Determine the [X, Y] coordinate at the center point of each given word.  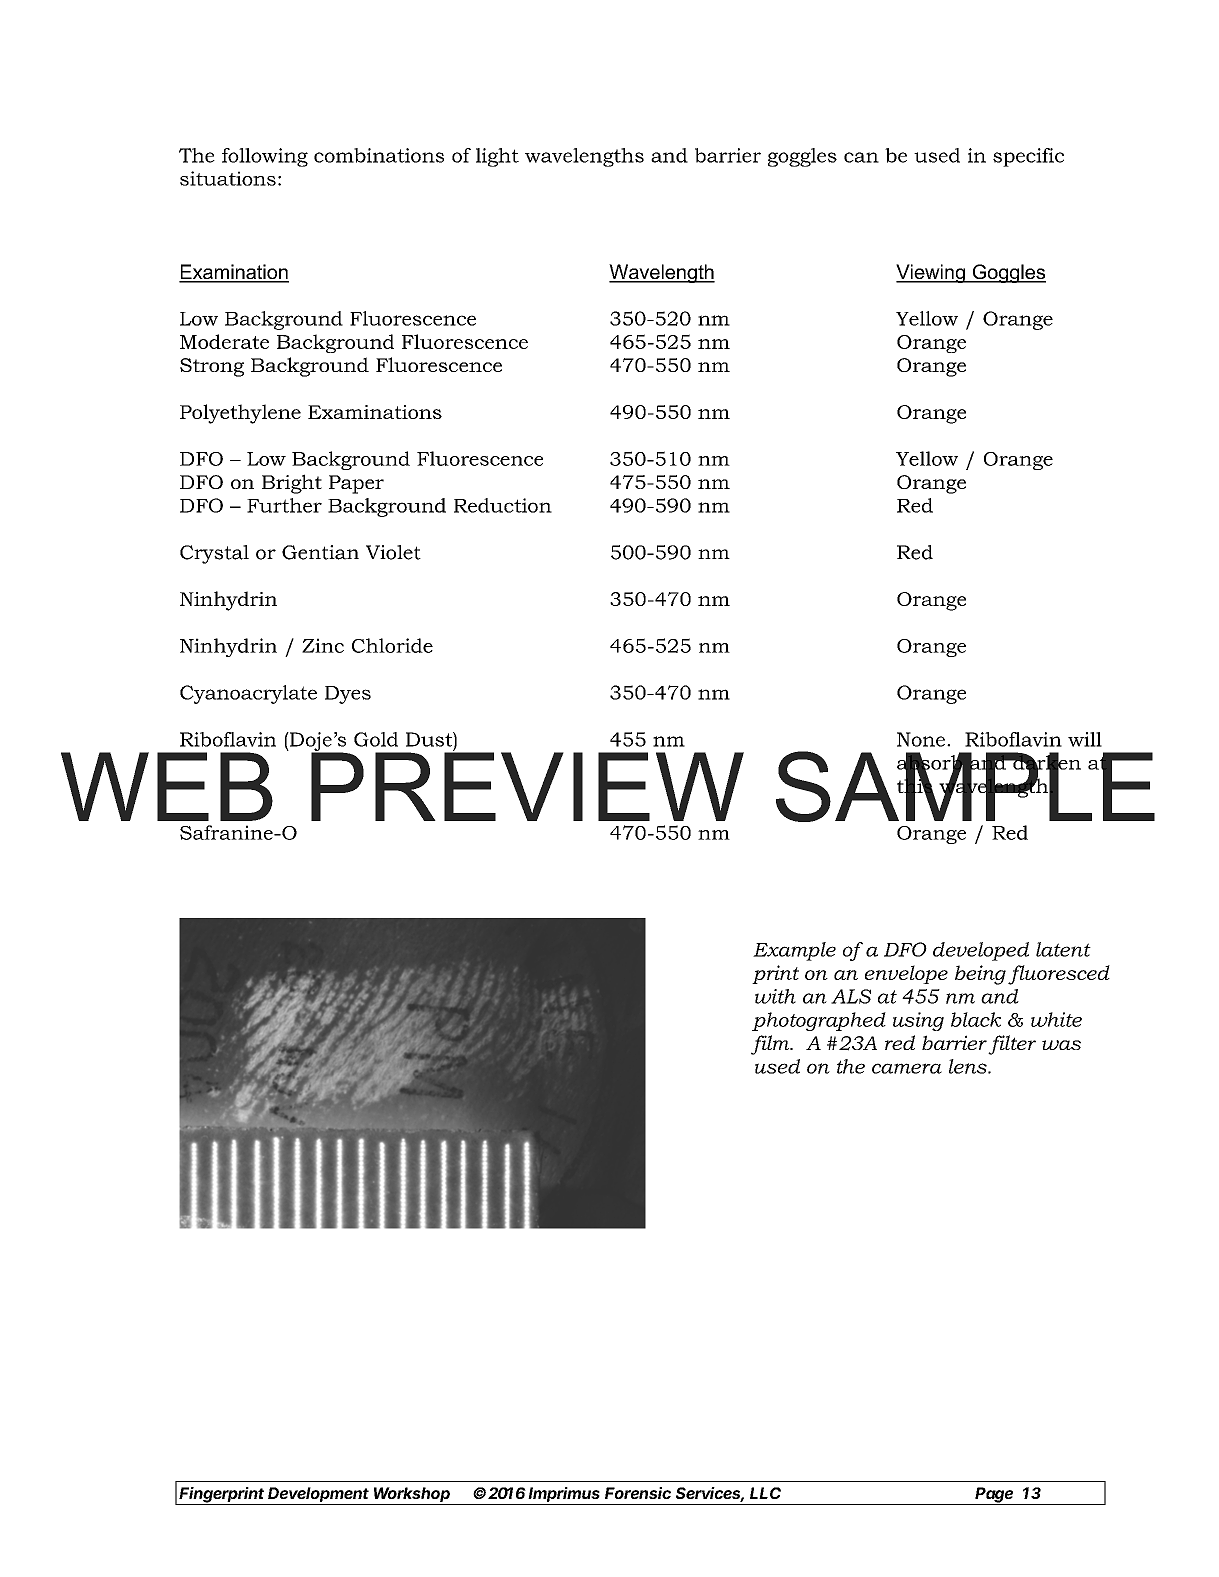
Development [319, 1496]
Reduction [503, 505]
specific [1028, 157]
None [921, 739]
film [771, 1045]
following [265, 157]
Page [995, 1496]
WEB [167, 786]
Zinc [323, 645]
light [497, 157]
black [976, 1019]
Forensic [638, 1493]
